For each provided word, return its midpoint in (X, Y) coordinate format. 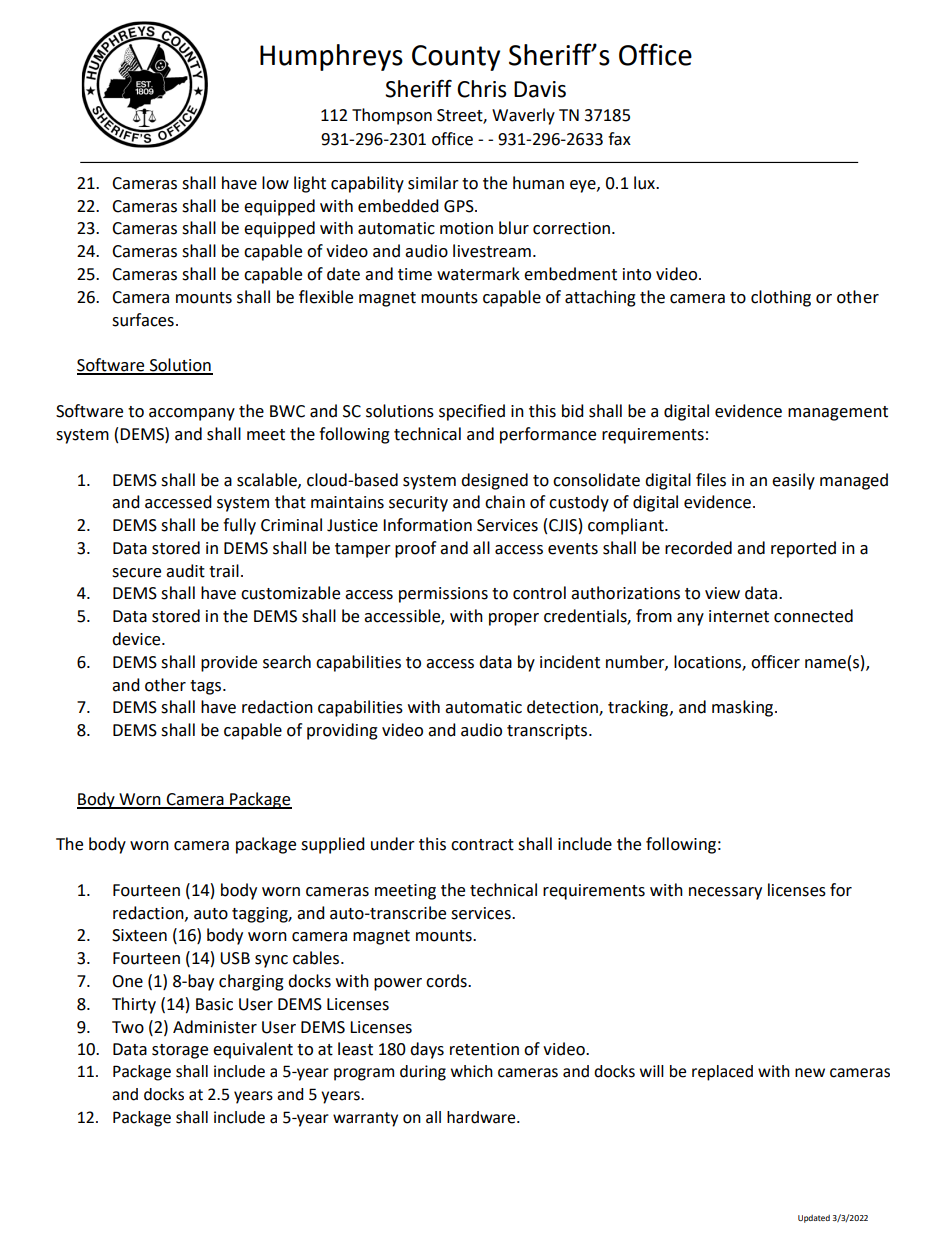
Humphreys (331, 57)
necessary (725, 893)
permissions (443, 595)
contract (482, 845)
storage (180, 1051)
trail (224, 571)
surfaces (143, 320)
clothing (781, 298)
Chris (481, 89)
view (722, 593)
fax (619, 139)
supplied (333, 845)
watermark (478, 274)
